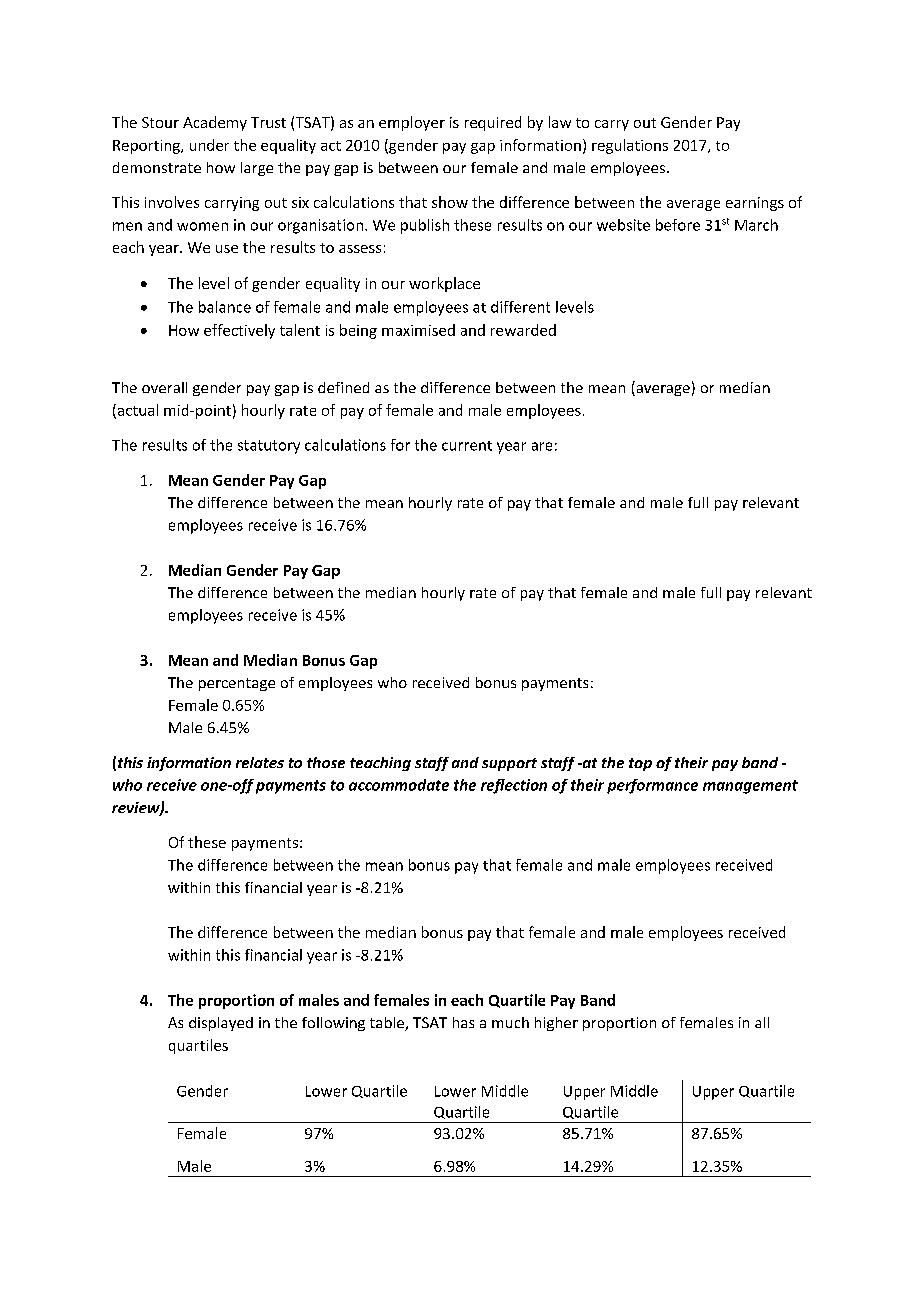  I want to click on higher, so click(556, 1024).
